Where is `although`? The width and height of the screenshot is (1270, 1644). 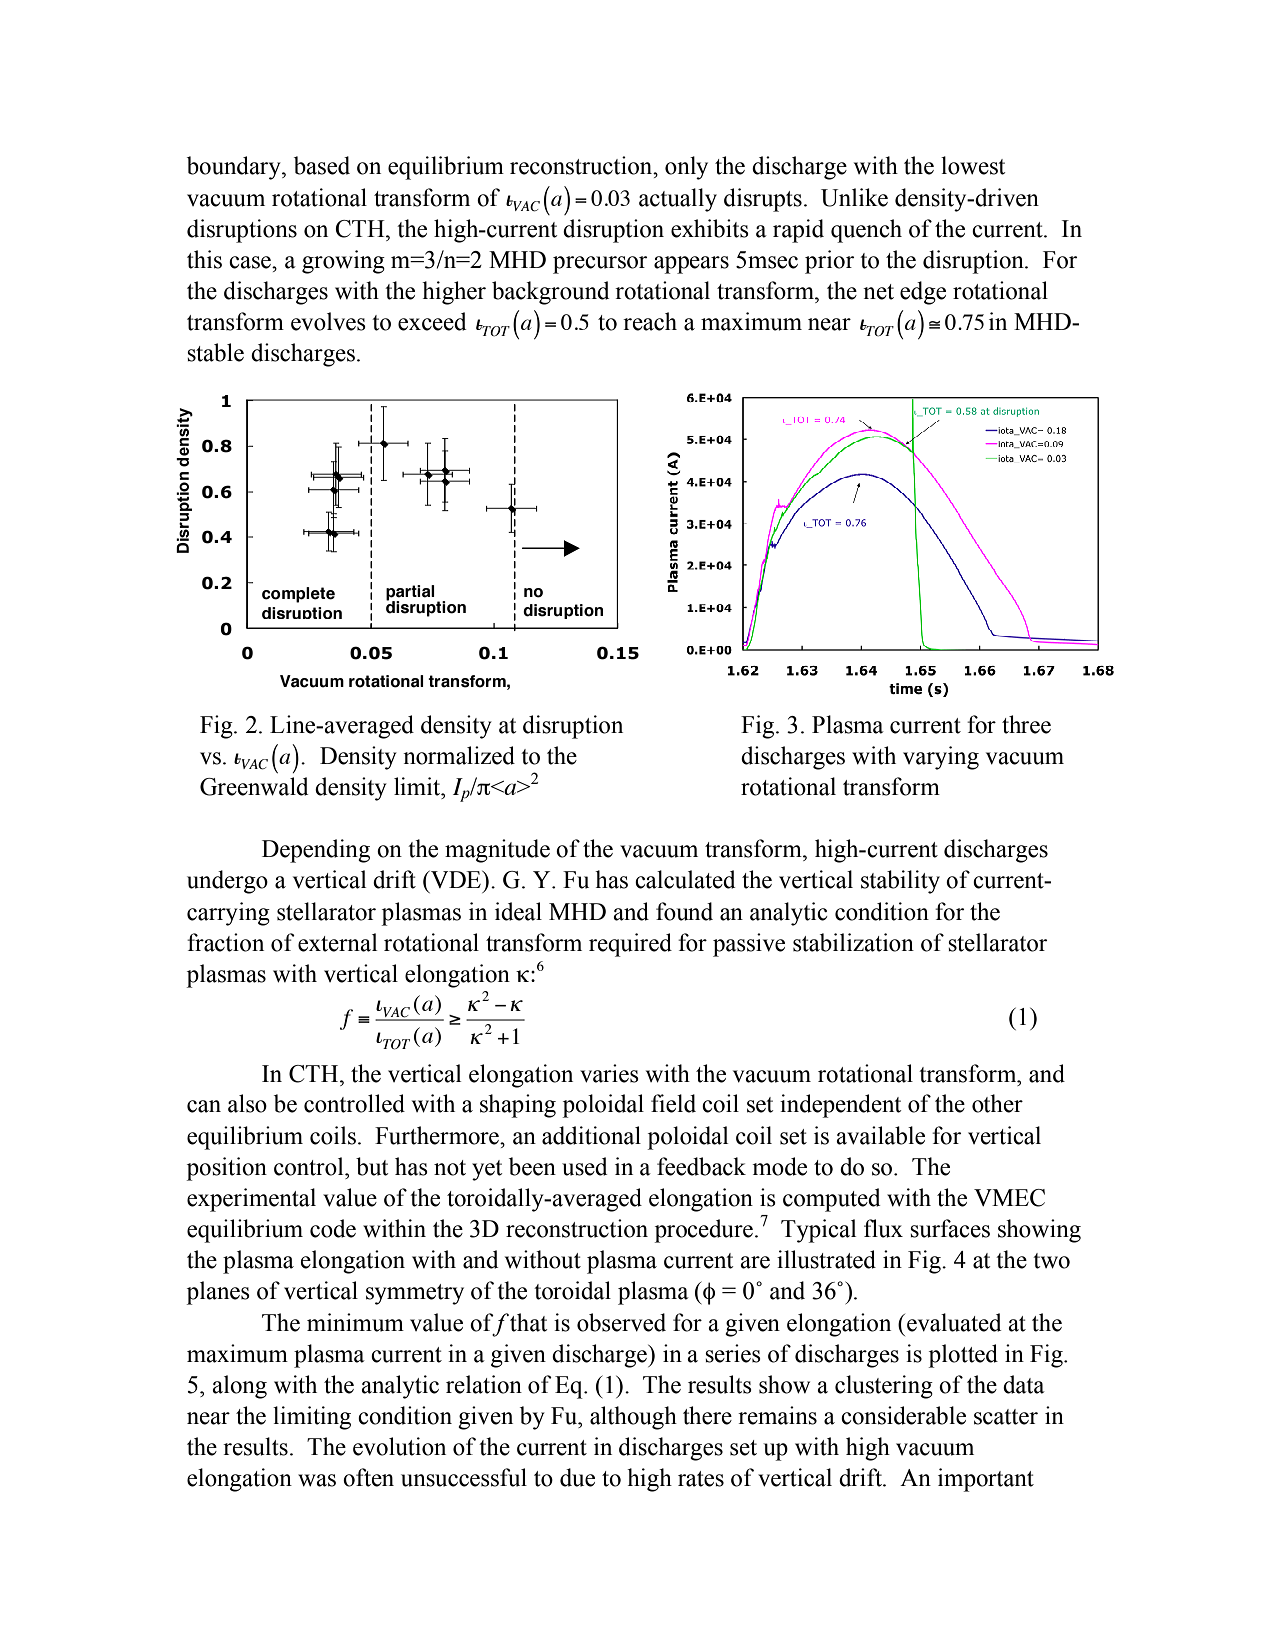 although is located at coordinates (633, 1418).
